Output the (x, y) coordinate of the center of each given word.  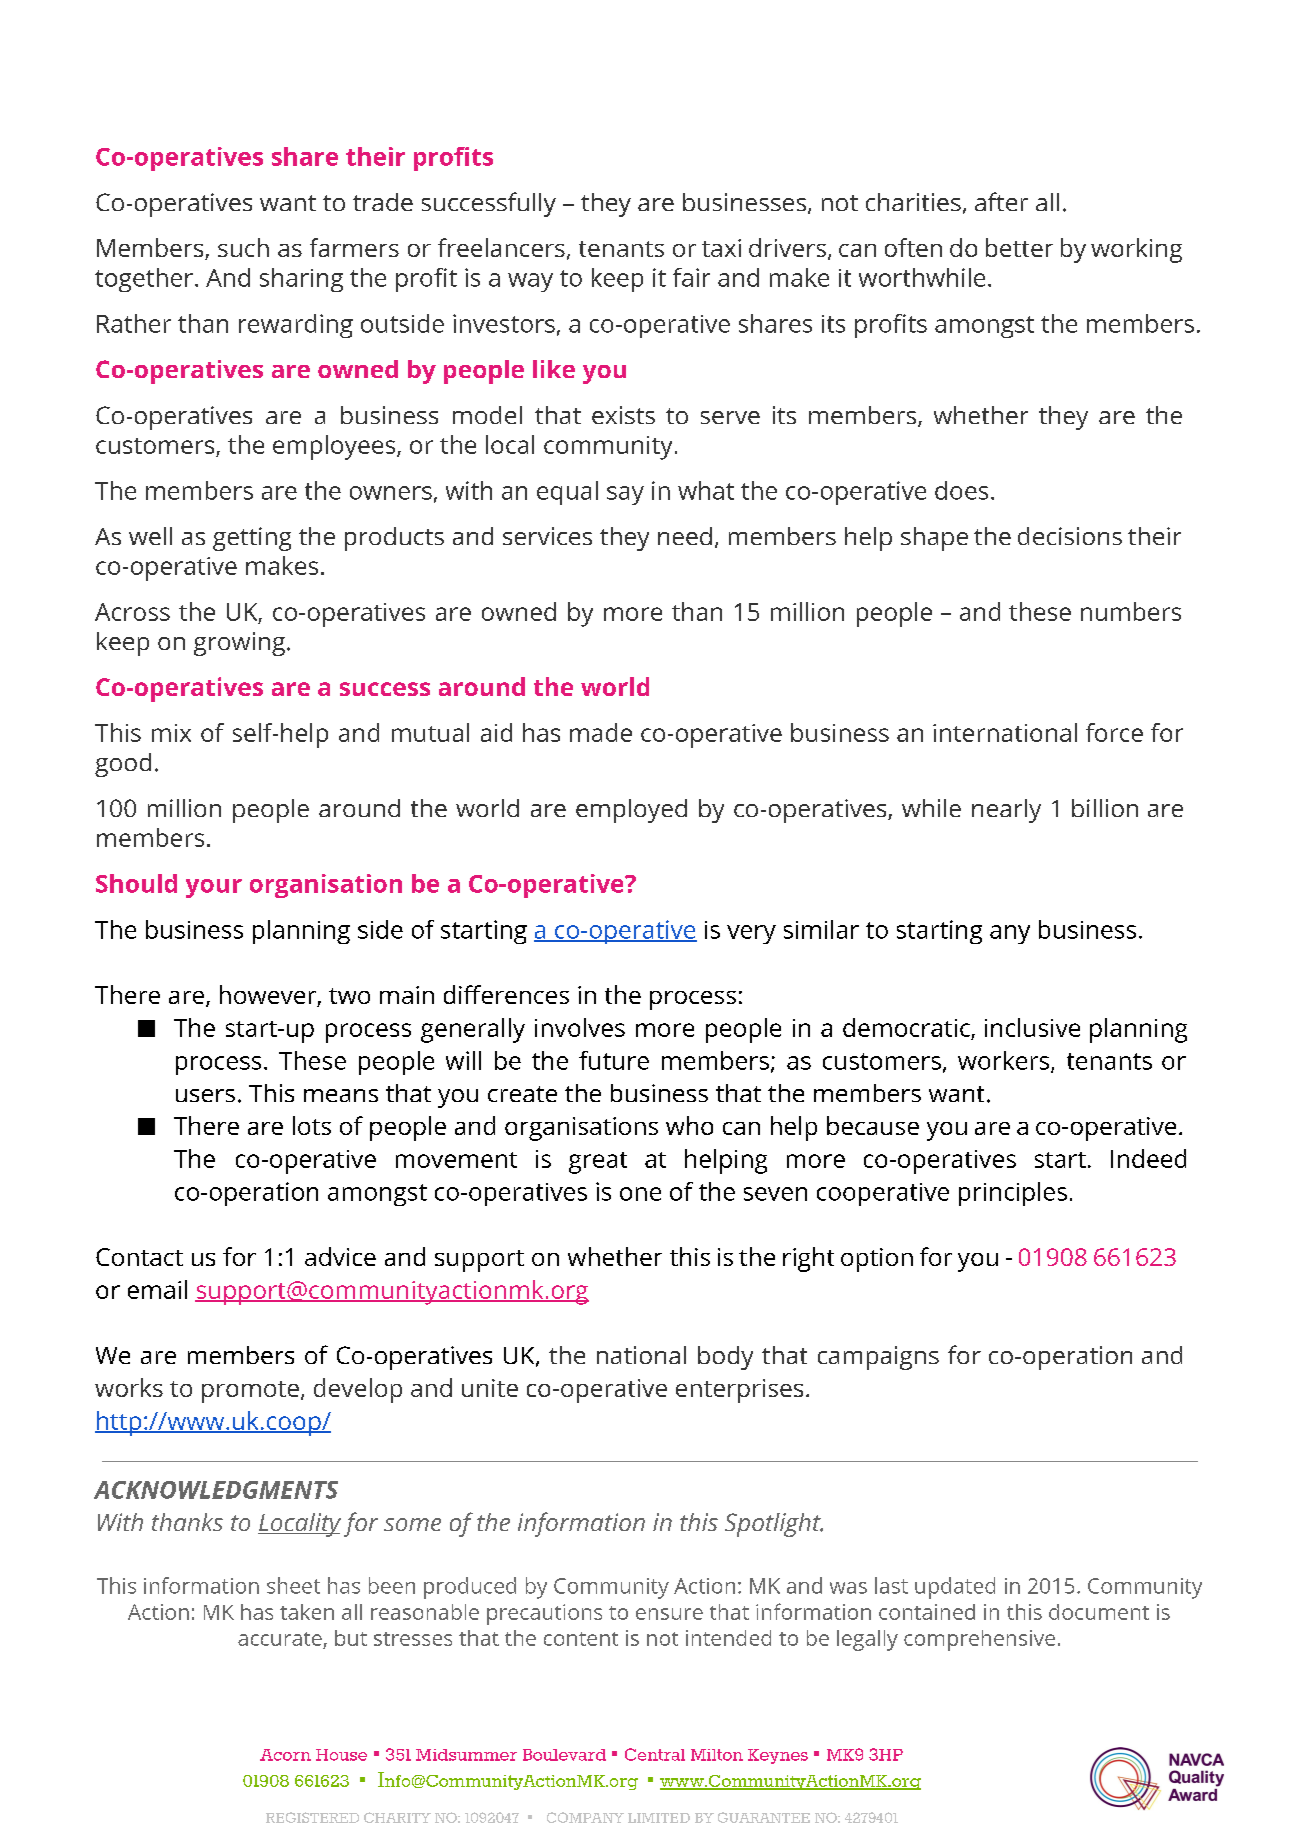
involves (580, 1027)
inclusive (1032, 1027)
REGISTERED (312, 1817)
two (349, 996)
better (1019, 247)
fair (691, 277)
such (243, 247)
